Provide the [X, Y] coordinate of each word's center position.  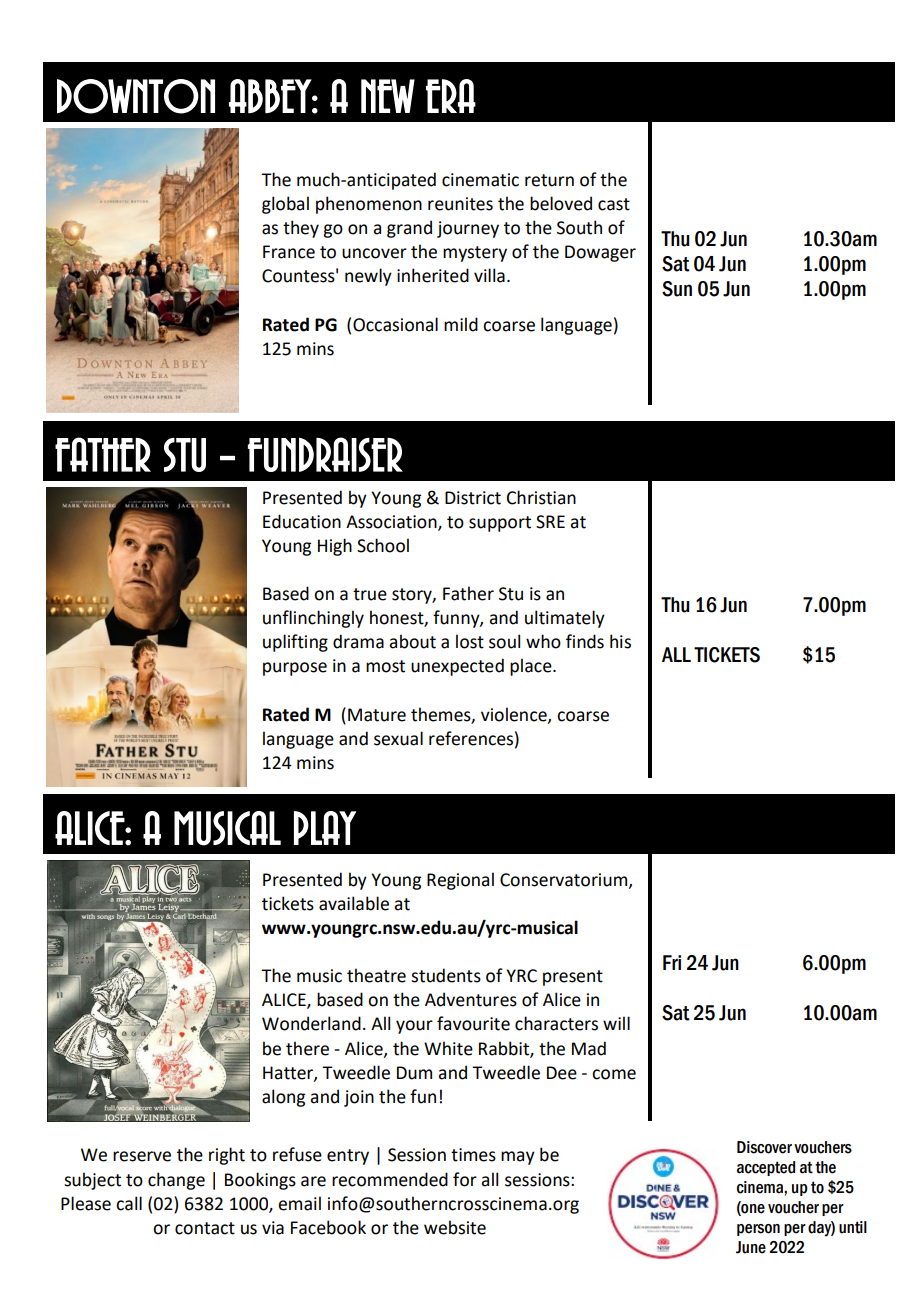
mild [461, 324]
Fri [672, 962]
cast [614, 204]
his [620, 641]
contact [205, 1228]
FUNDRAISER [325, 454]
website [455, 1227]
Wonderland [311, 1023]
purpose [295, 669]
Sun [677, 289]
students [446, 975]
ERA [451, 96]
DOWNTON [136, 96]
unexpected [457, 667]
